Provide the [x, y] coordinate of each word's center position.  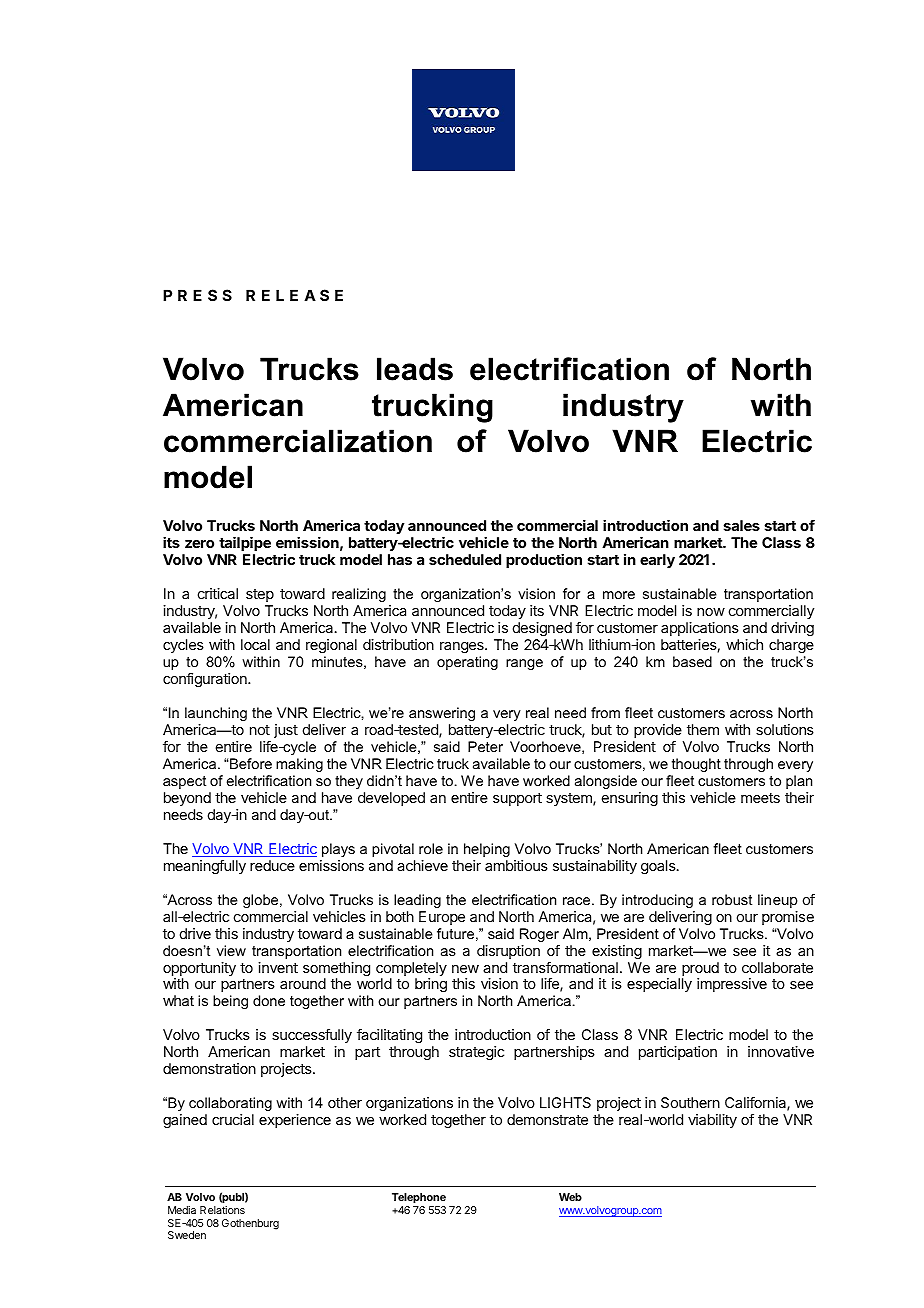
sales [742, 525]
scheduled [465, 559]
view [231, 950]
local [255, 644]
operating [467, 663]
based [692, 661]
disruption [508, 952]
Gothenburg [250, 1224]
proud [700, 970]
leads [415, 369]
